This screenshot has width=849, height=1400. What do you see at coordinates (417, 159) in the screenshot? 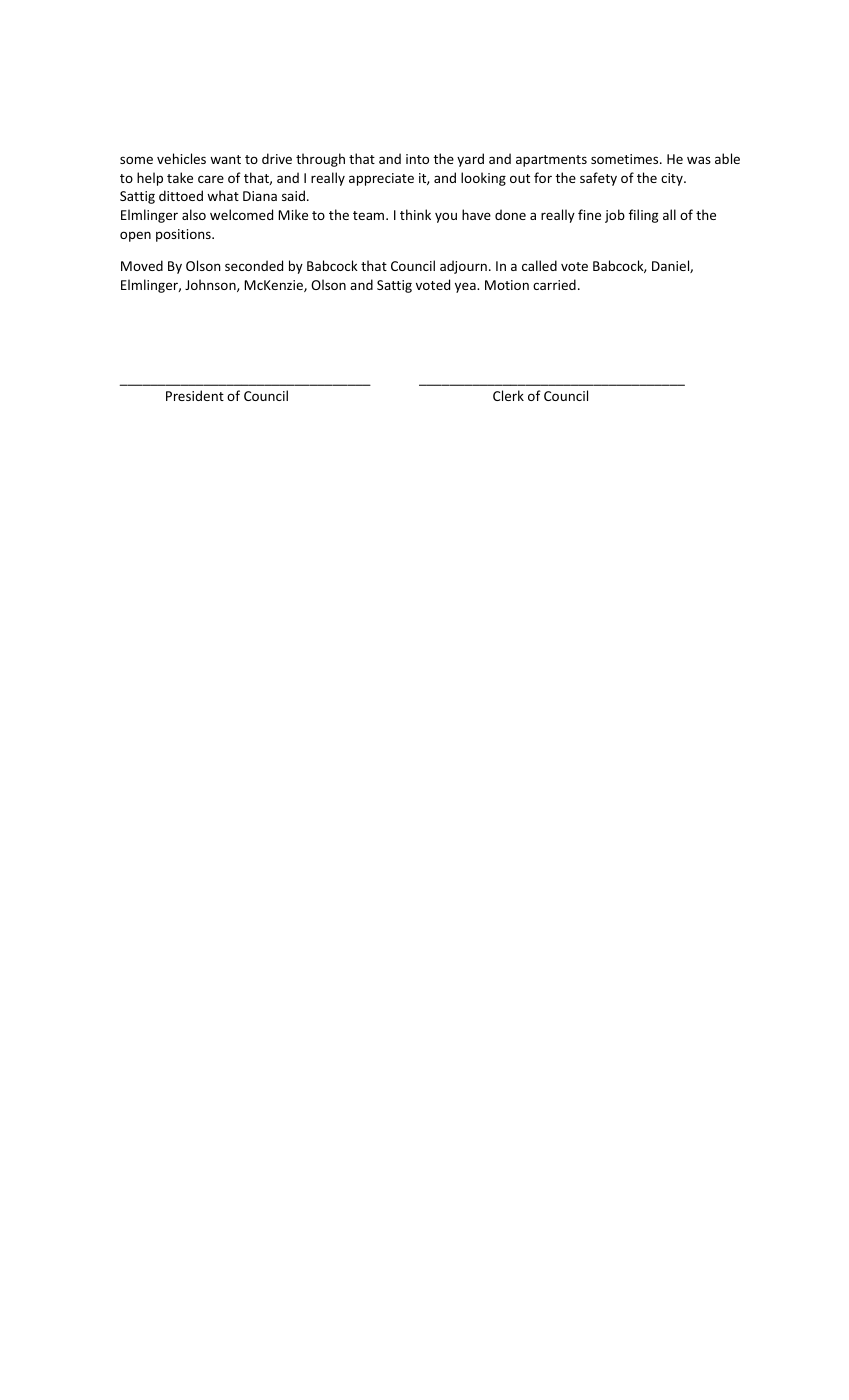
I see `into` at bounding box center [417, 159].
